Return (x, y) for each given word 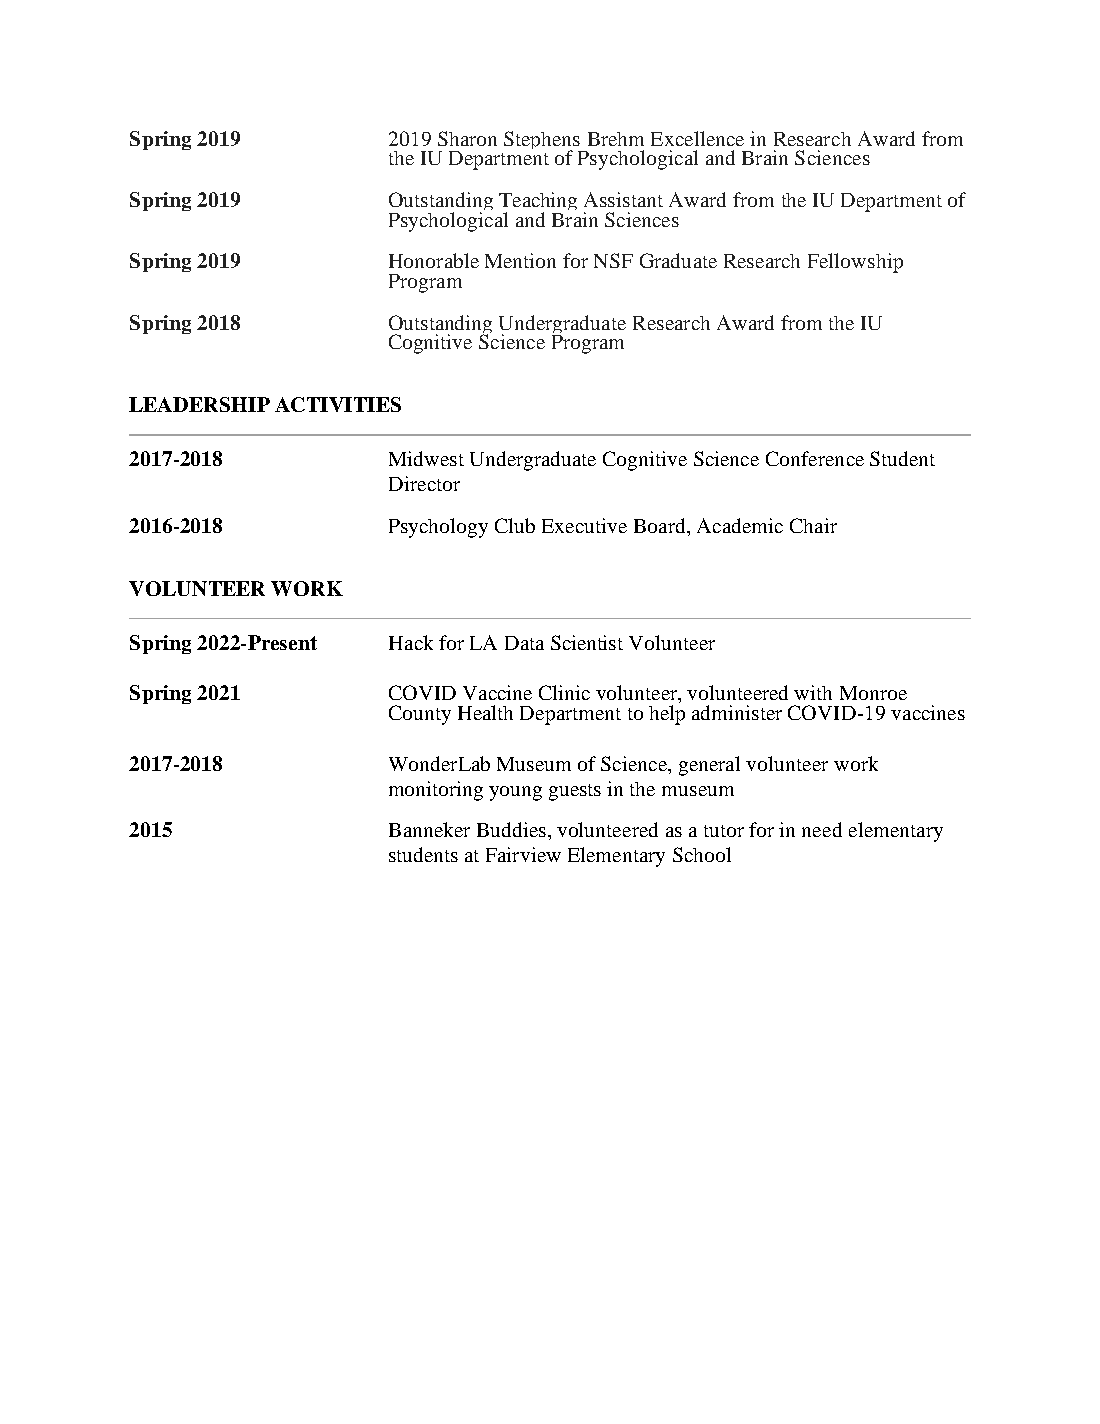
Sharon (467, 138)
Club (515, 525)
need (822, 829)
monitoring (436, 791)
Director (424, 483)
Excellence (697, 138)
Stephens (543, 142)
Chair (813, 525)
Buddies (511, 829)
